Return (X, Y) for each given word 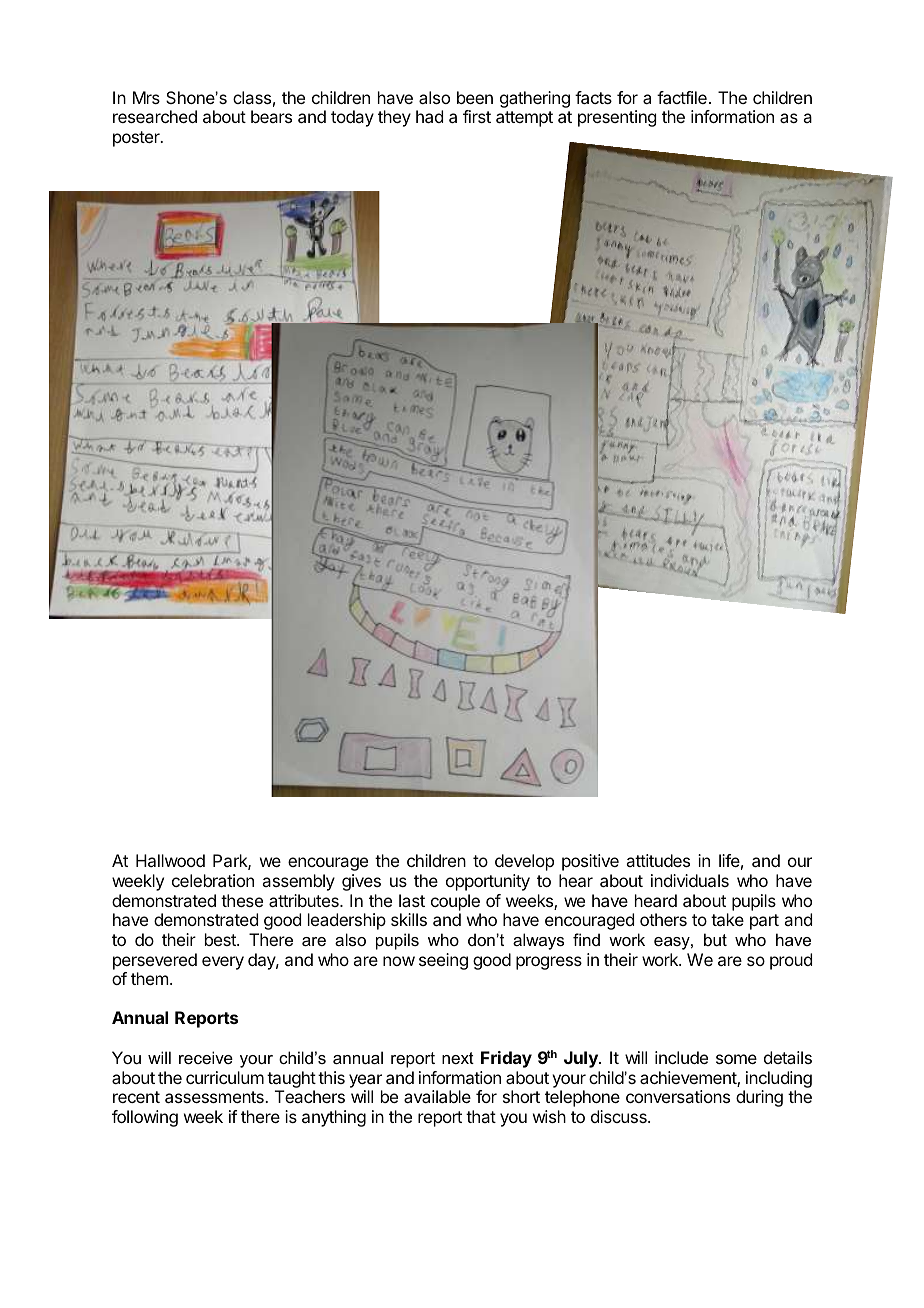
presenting (617, 118)
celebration (213, 880)
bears (271, 116)
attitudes (658, 860)
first (477, 116)
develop (524, 862)
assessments (215, 1097)
